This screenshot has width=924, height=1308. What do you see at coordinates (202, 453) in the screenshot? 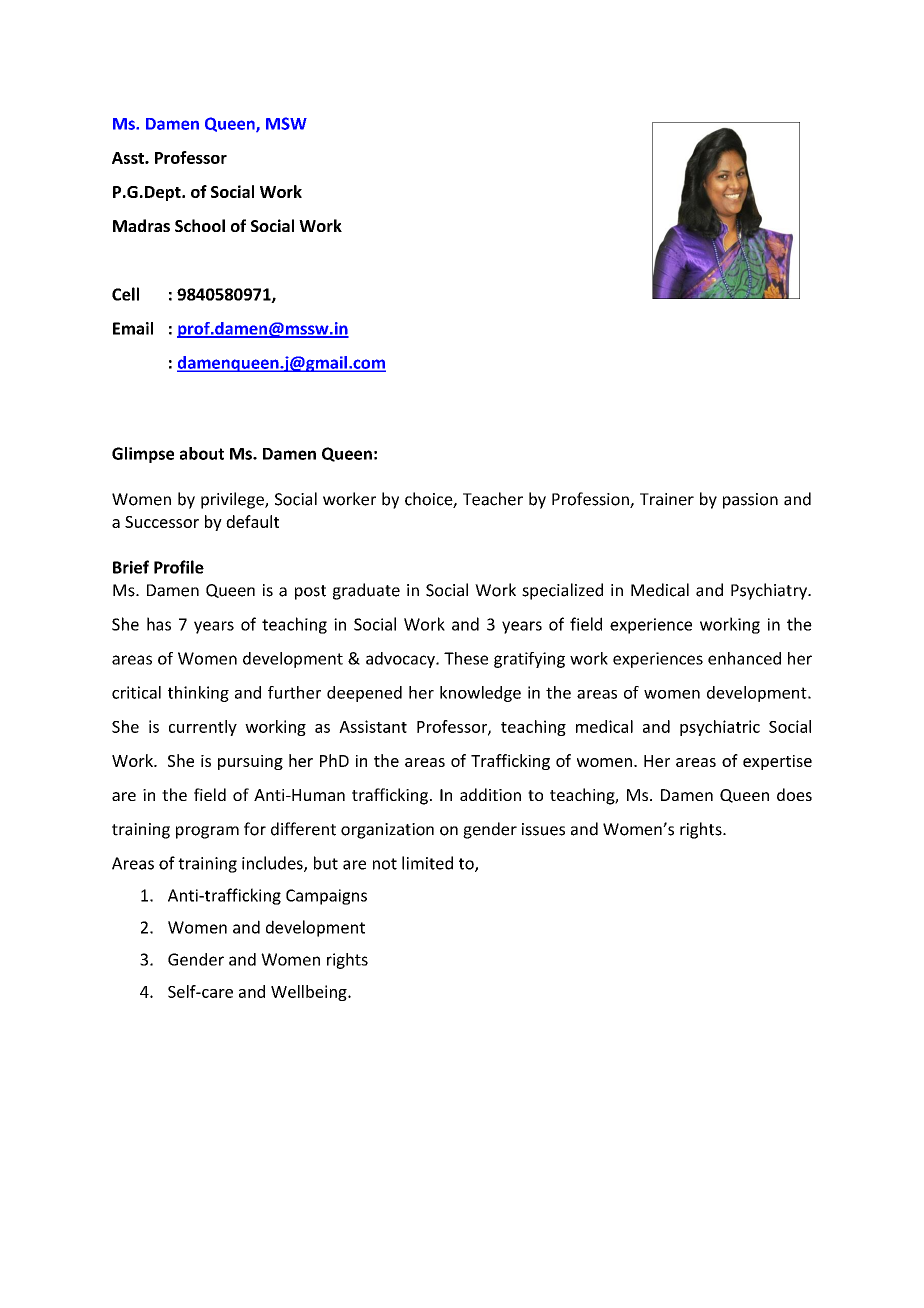
I see `about` at bounding box center [202, 453].
